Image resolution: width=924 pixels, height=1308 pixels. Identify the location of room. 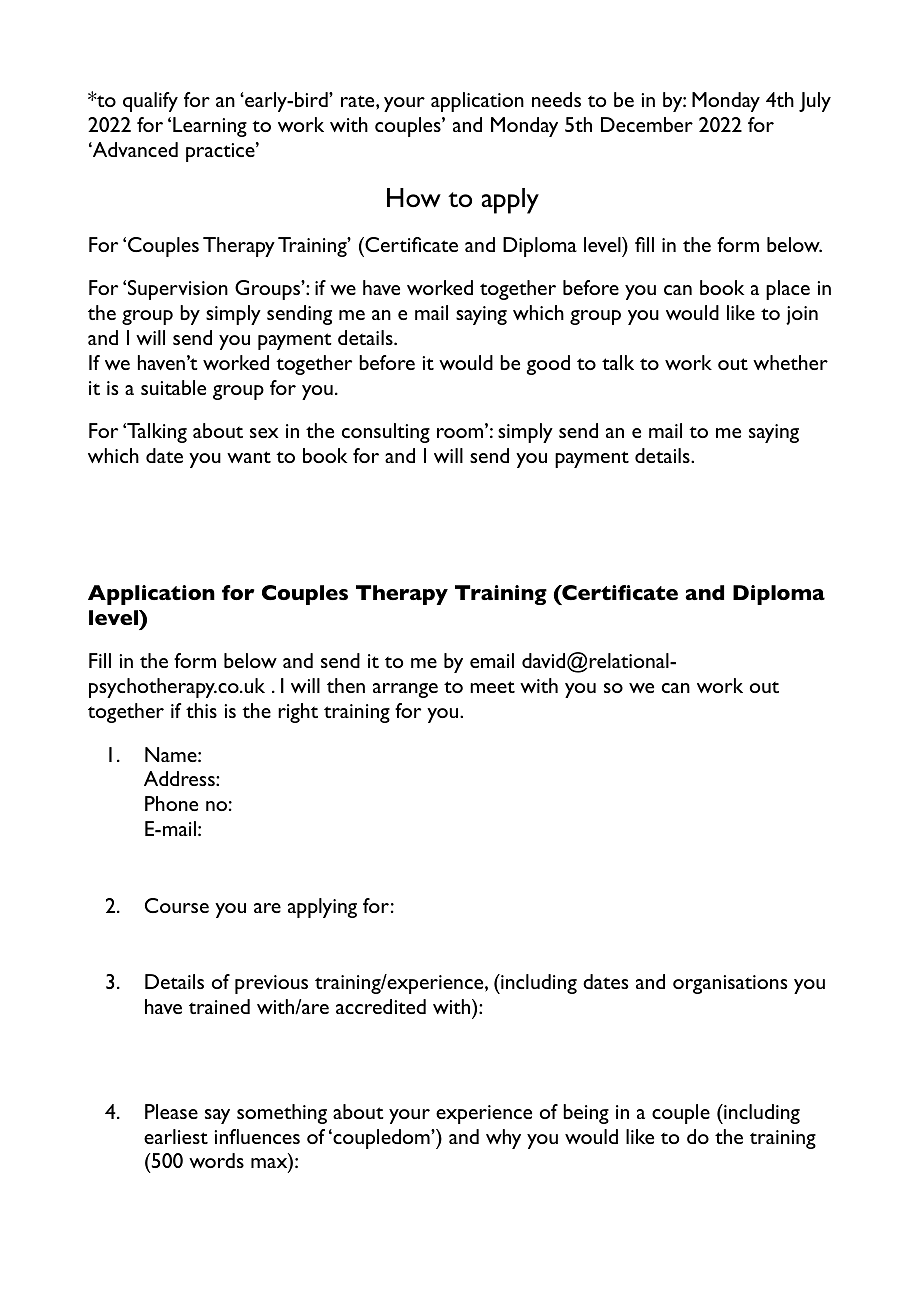
(461, 432).
